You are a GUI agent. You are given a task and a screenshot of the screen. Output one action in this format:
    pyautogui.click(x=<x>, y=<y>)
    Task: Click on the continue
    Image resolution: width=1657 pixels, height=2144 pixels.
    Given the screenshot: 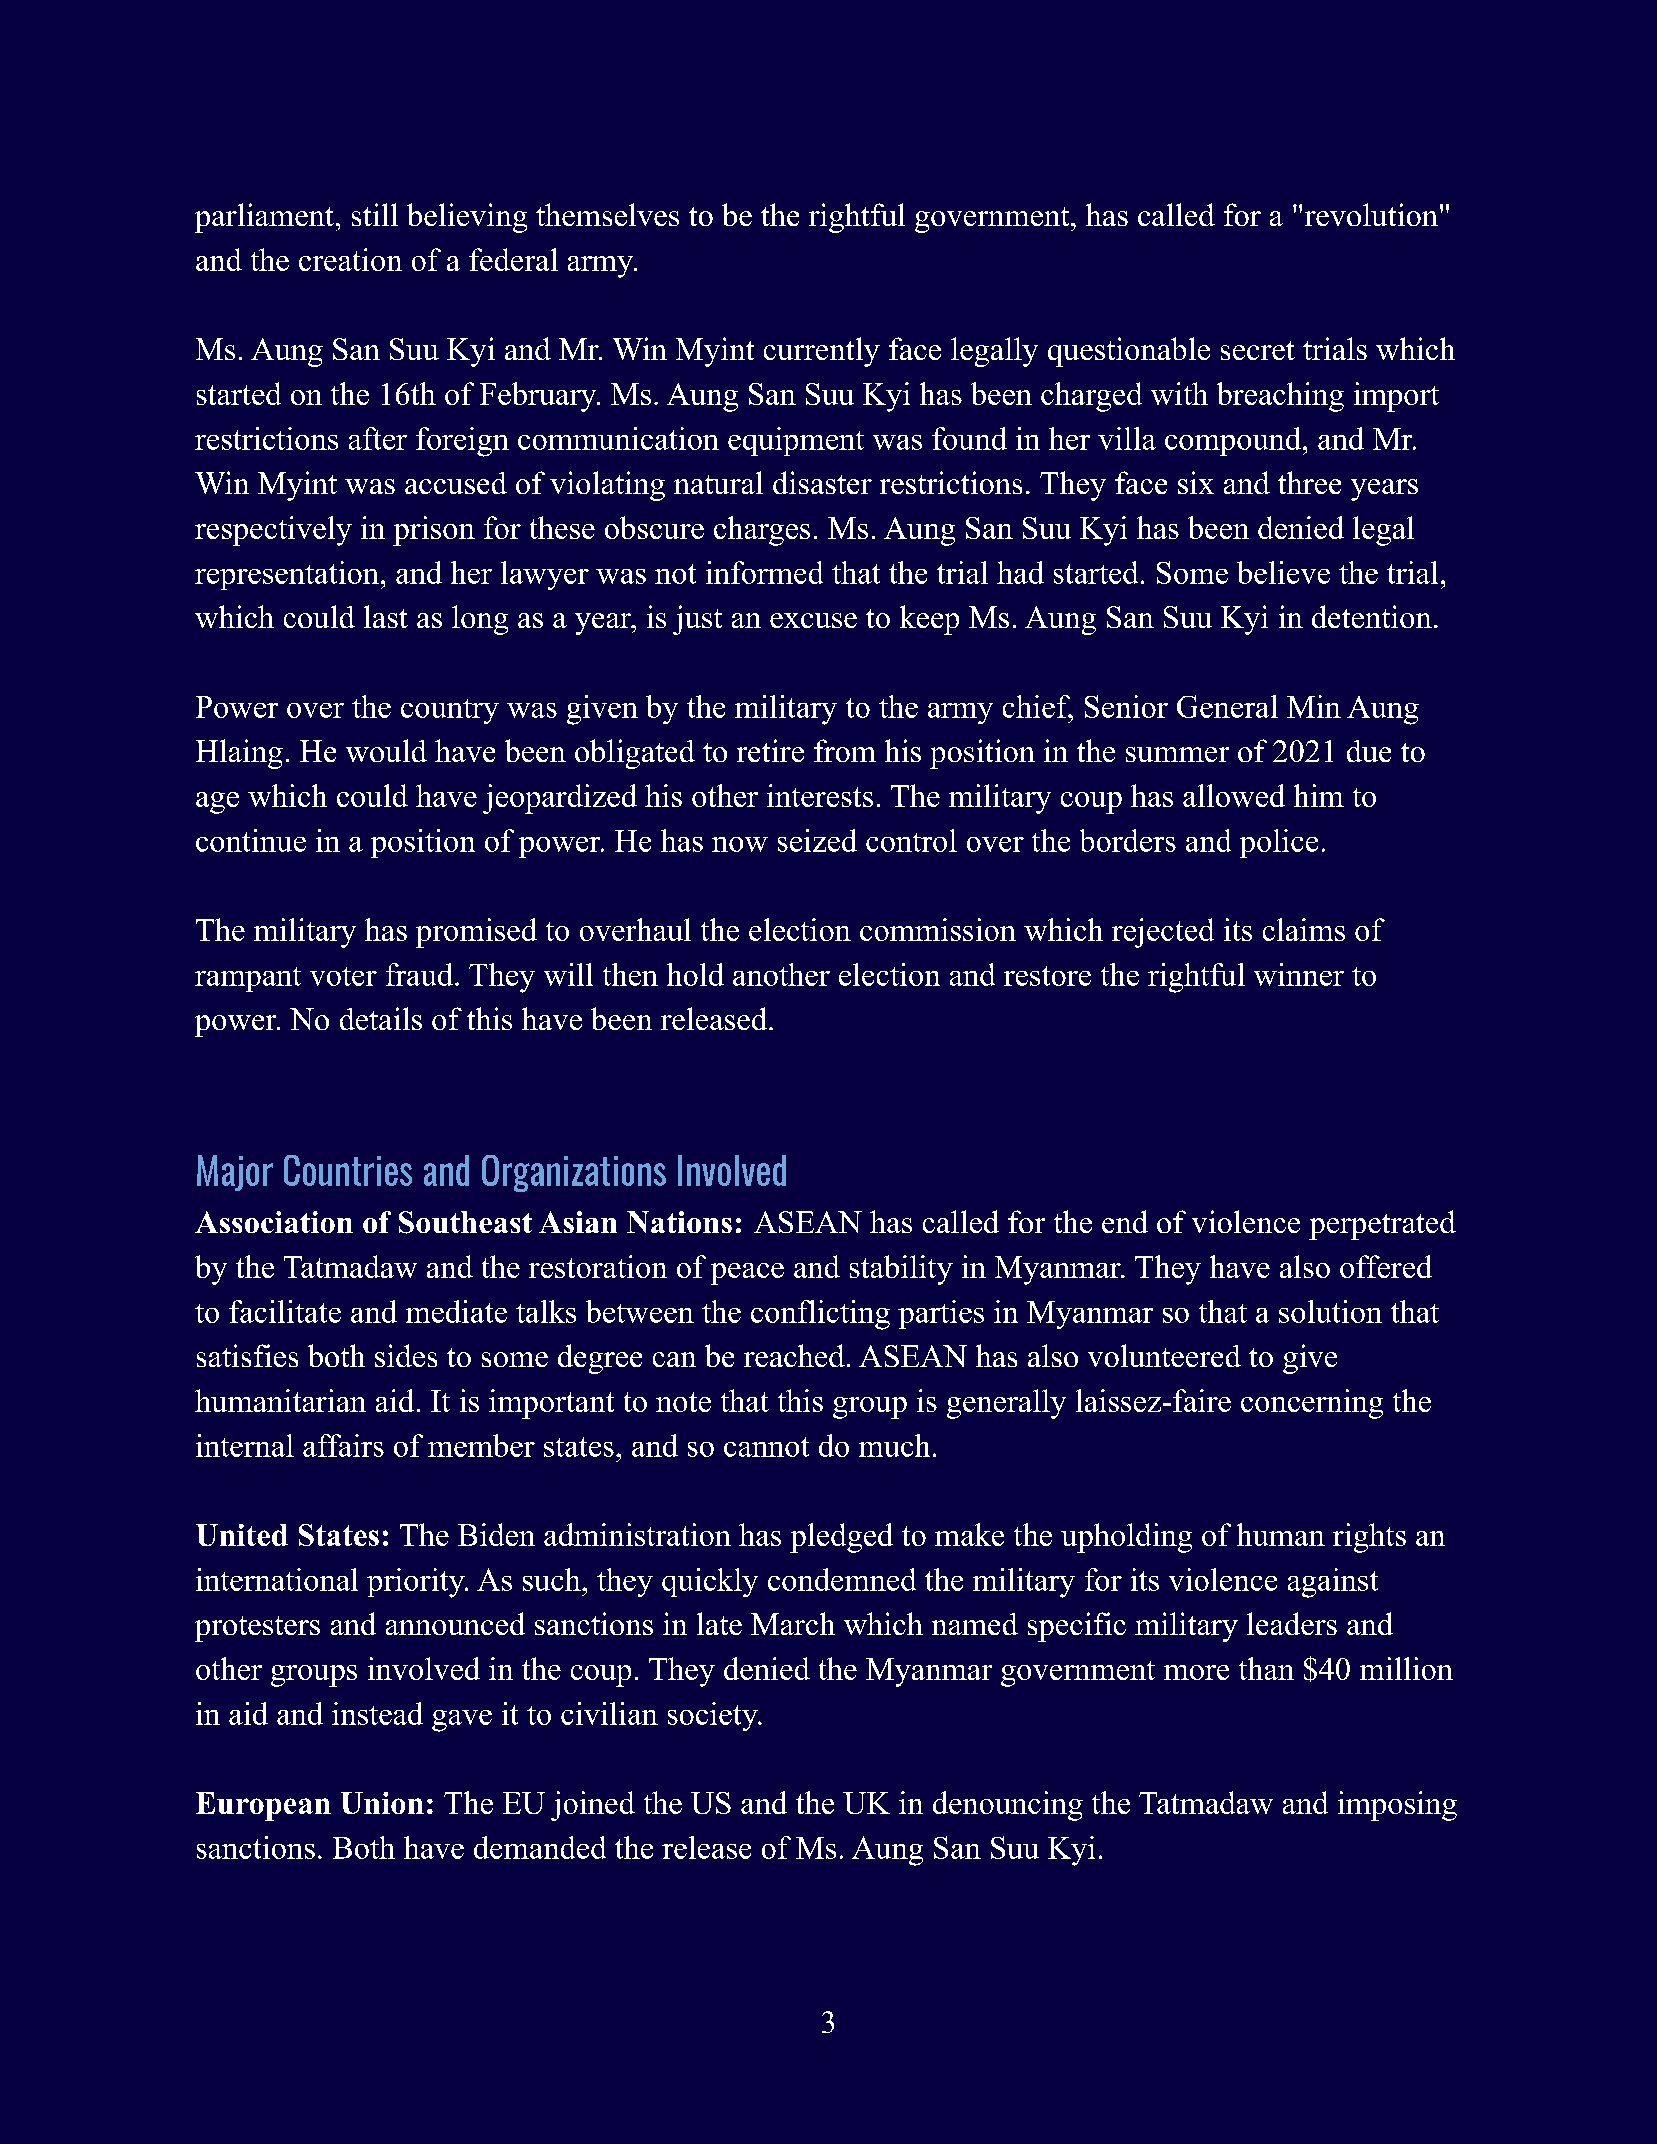 What is the action you would take?
    pyautogui.click(x=251, y=840)
